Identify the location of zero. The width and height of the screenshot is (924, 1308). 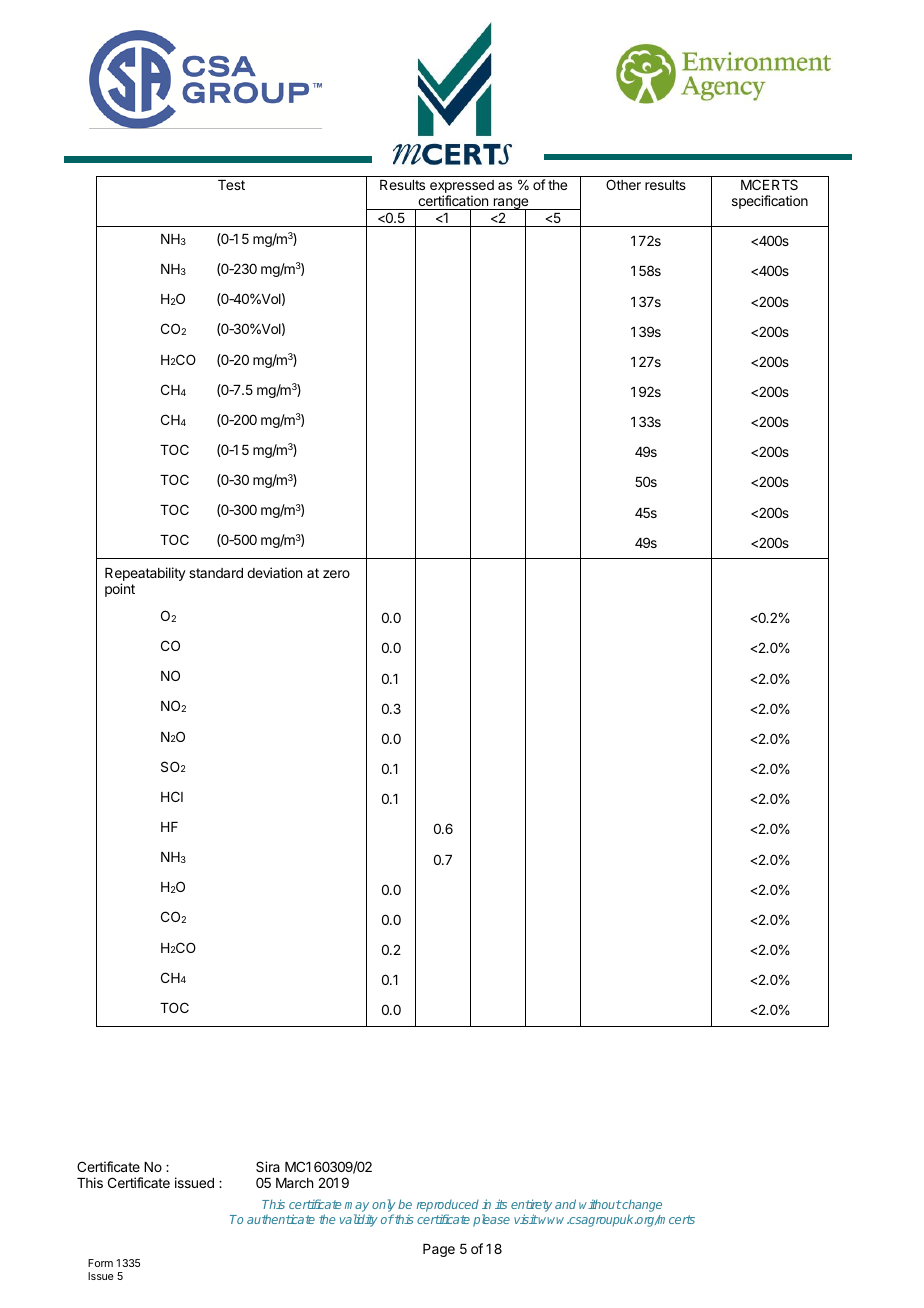
(336, 574).
